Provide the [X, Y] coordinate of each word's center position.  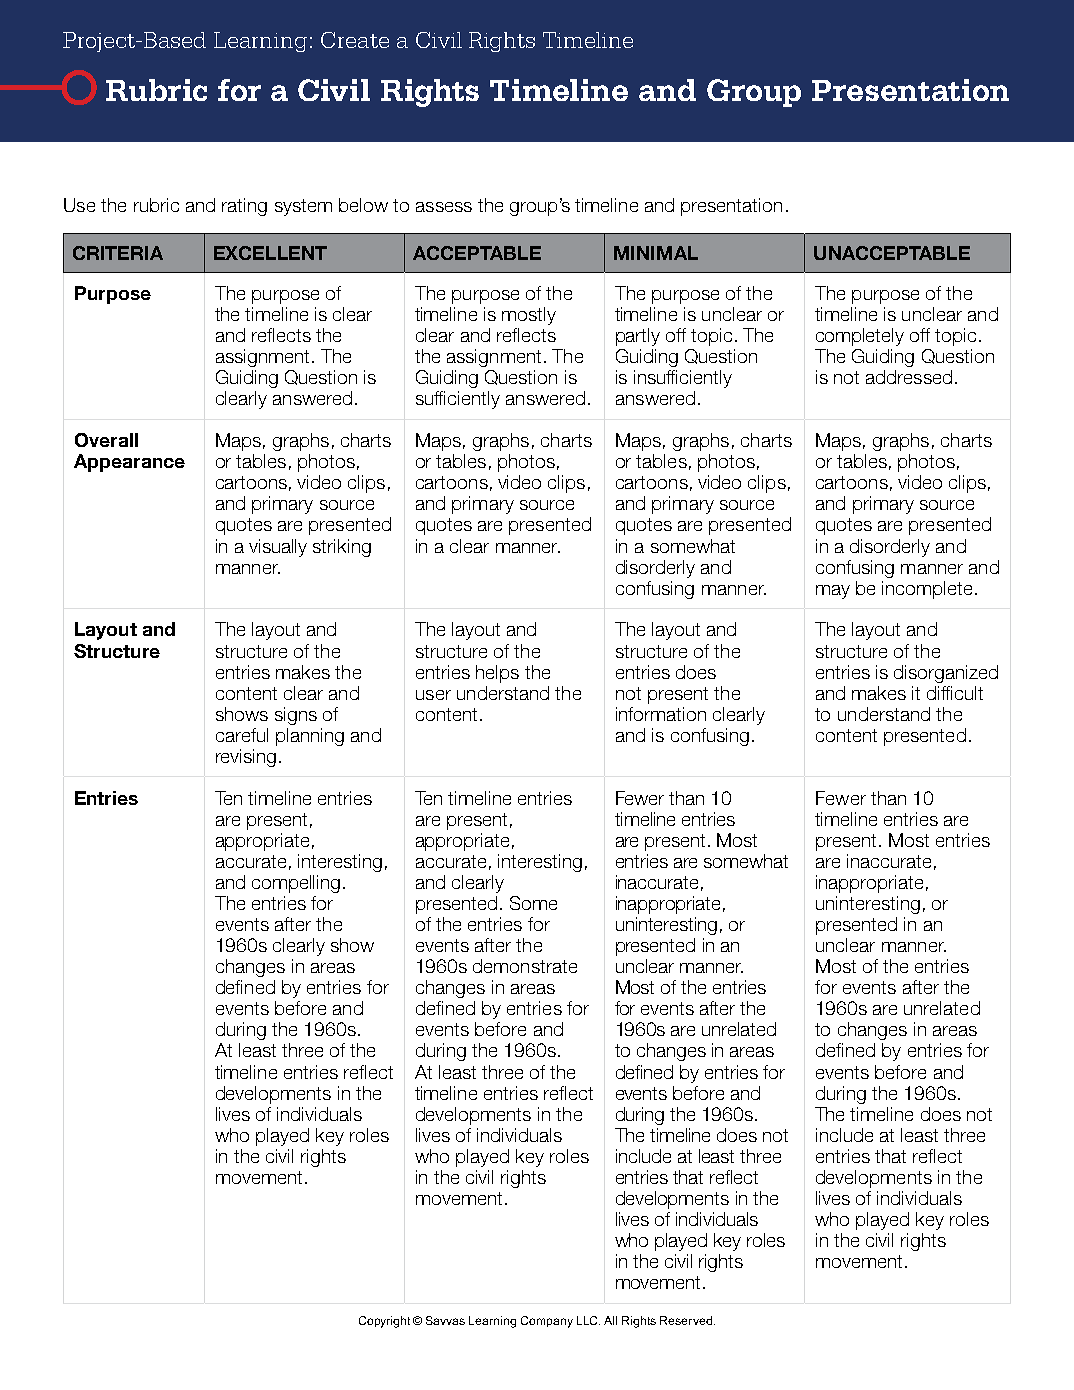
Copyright [384, 1322]
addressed [909, 377]
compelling [296, 884]
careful [242, 735]
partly [638, 337]
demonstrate [525, 966]
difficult [955, 693]
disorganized [946, 674]
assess [444, 207]
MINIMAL [656, 253]
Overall [106, 440]
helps [497, 674]
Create [355, 40]
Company [547, 1322]
